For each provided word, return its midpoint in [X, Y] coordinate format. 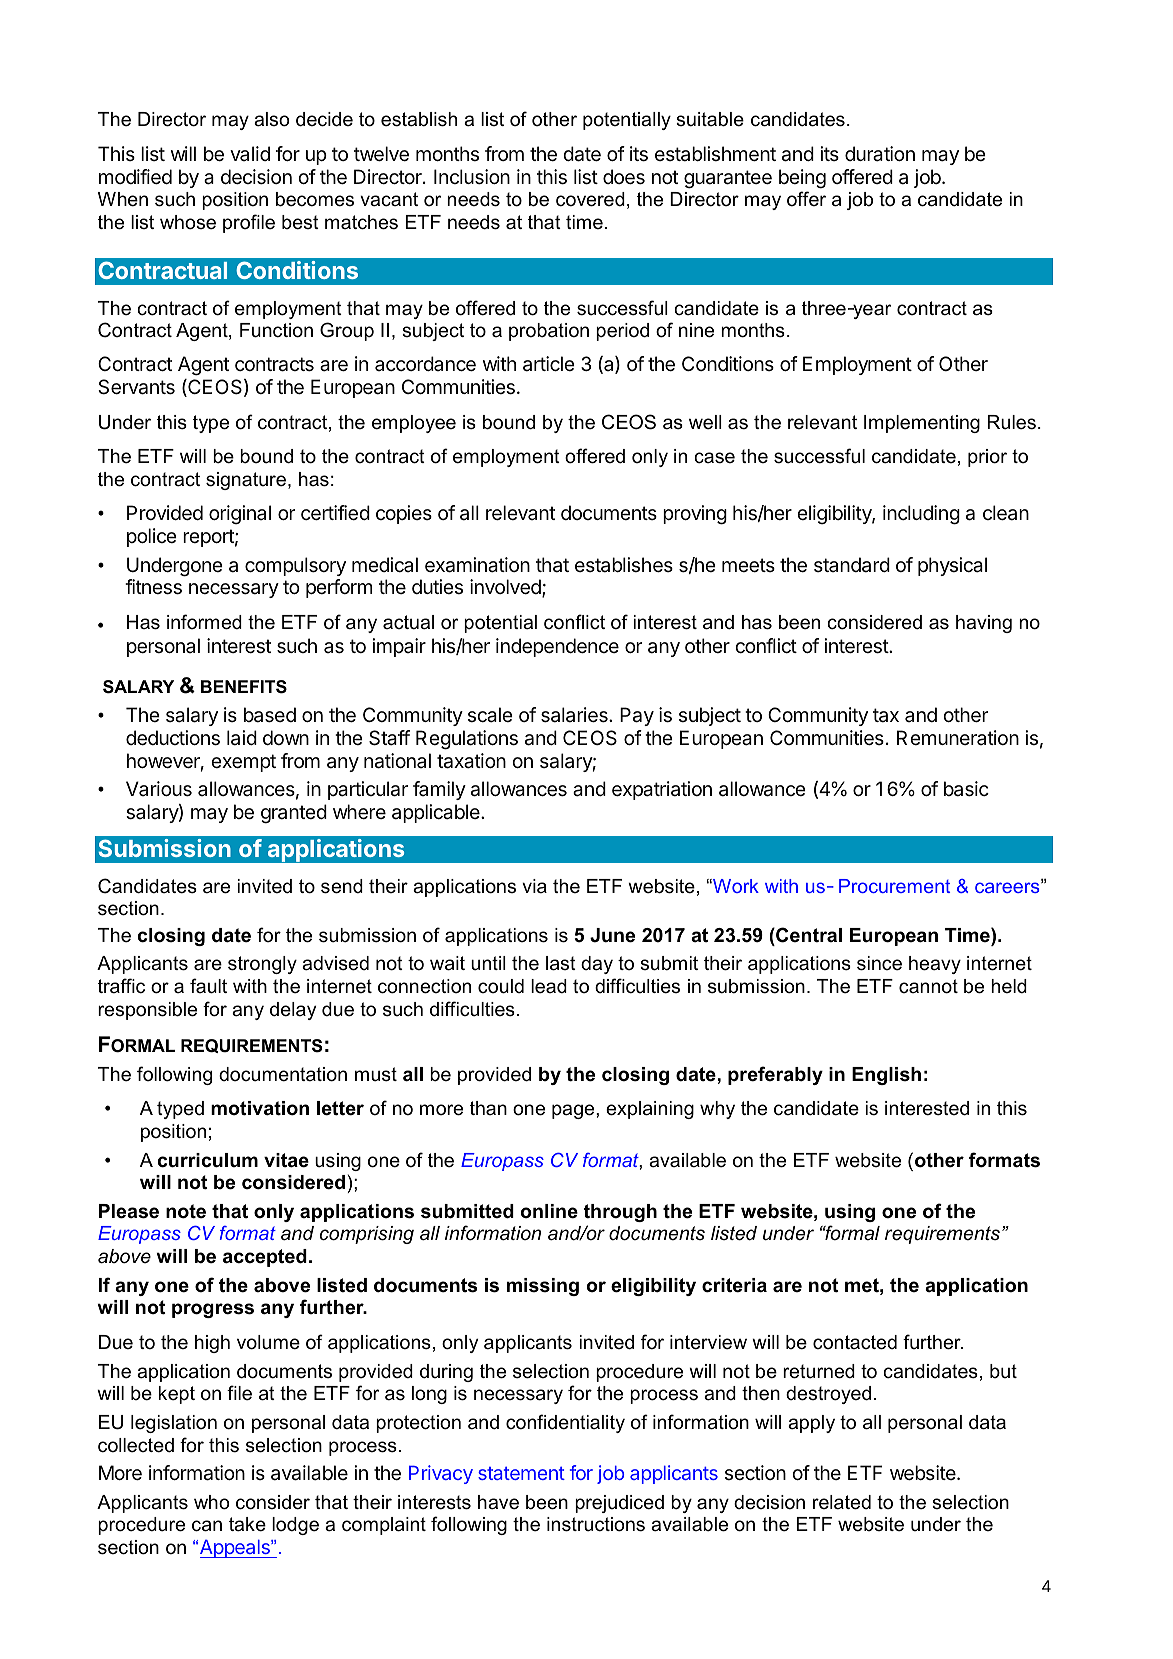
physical [952, 566]
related [842, 1502]
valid [250, 153]
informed [204, 622]
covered [590, 199]
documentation [283, 1074]
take [247, 1524]
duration [880, 154]
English [886, 1076]
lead [549, 986]
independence [557, 647]
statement [521, 1473]
